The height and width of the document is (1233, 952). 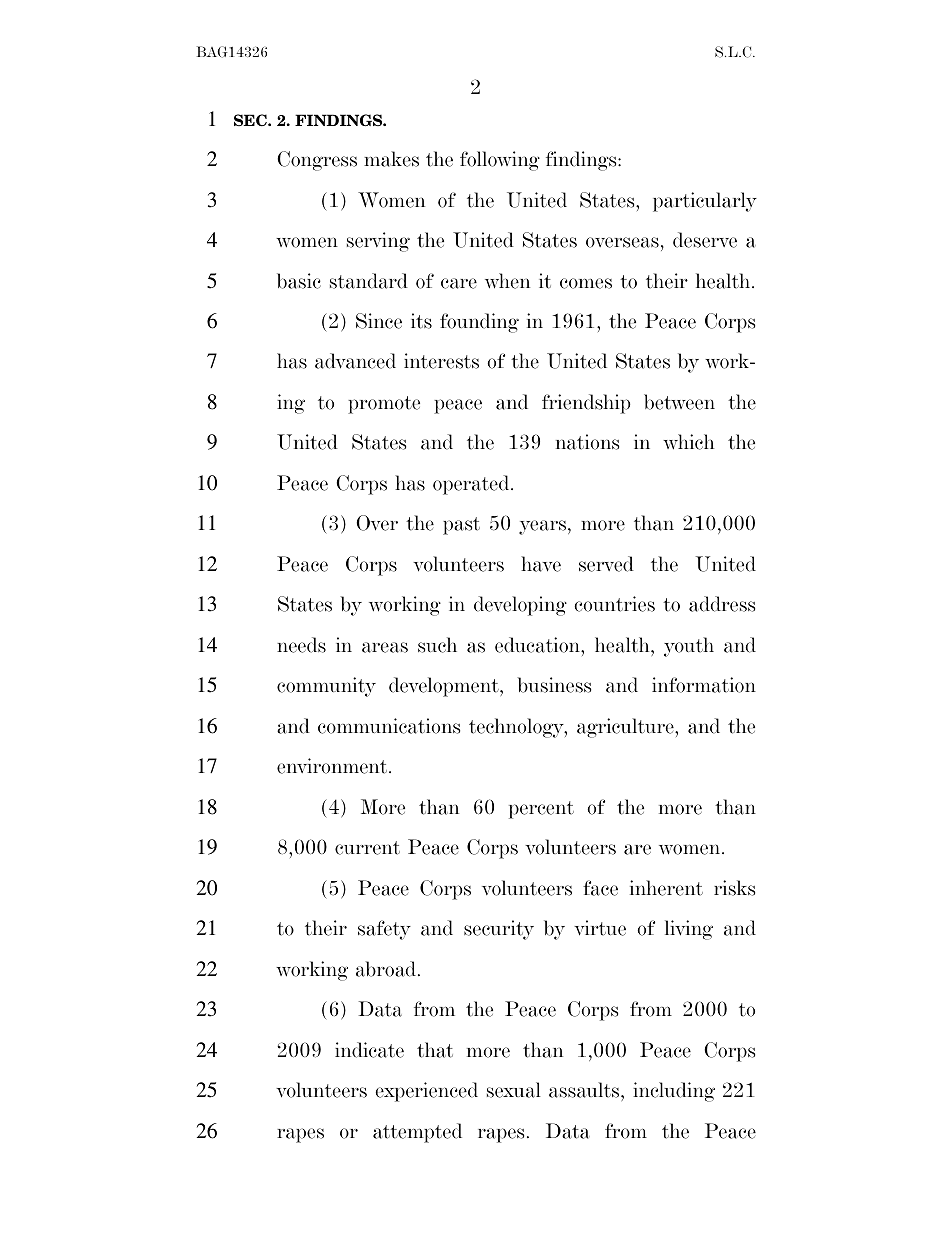 I want to click on Congress, so click(x=317, y=161).
